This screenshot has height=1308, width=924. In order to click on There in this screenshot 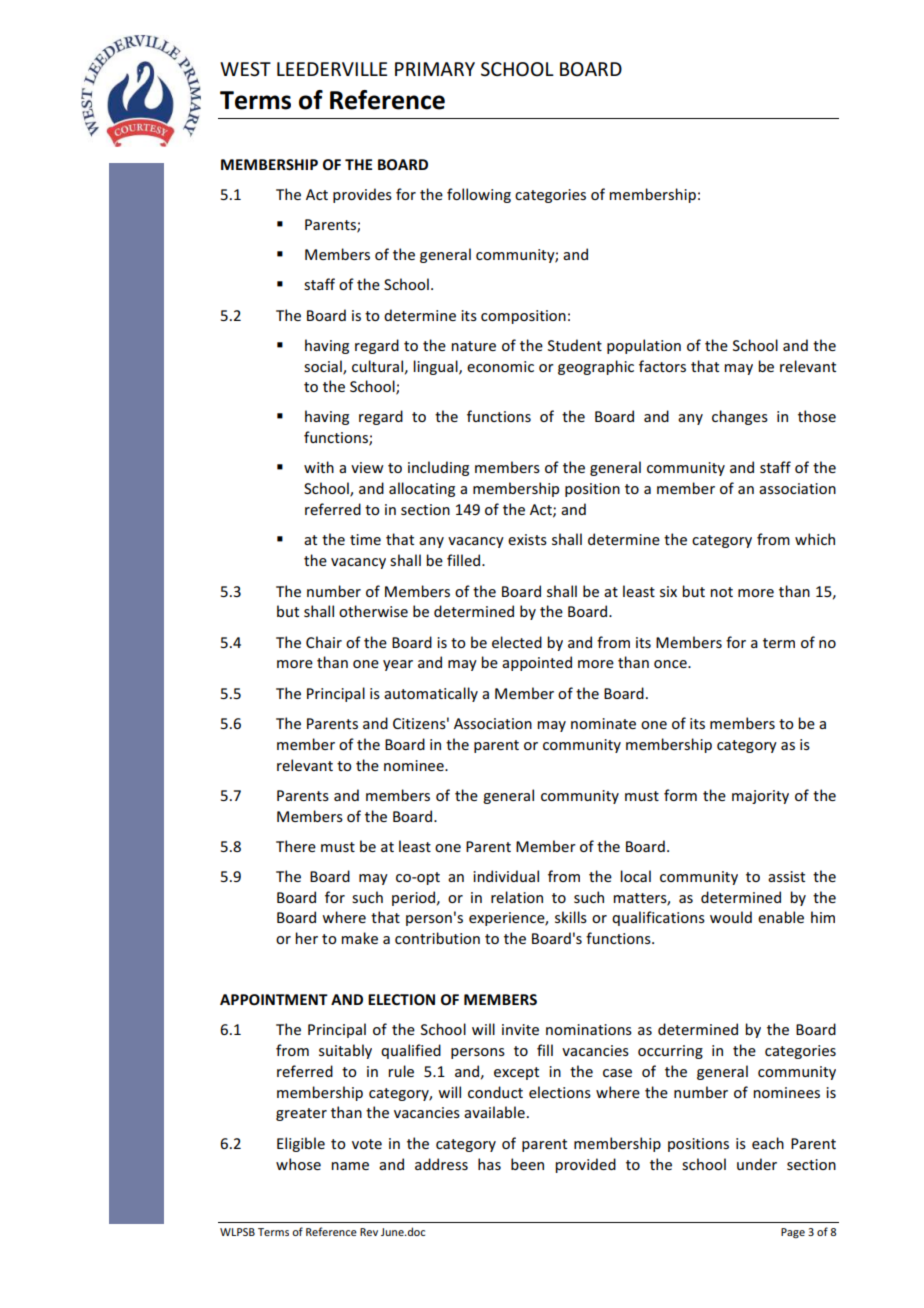, I will do `click(296, 846)`.
